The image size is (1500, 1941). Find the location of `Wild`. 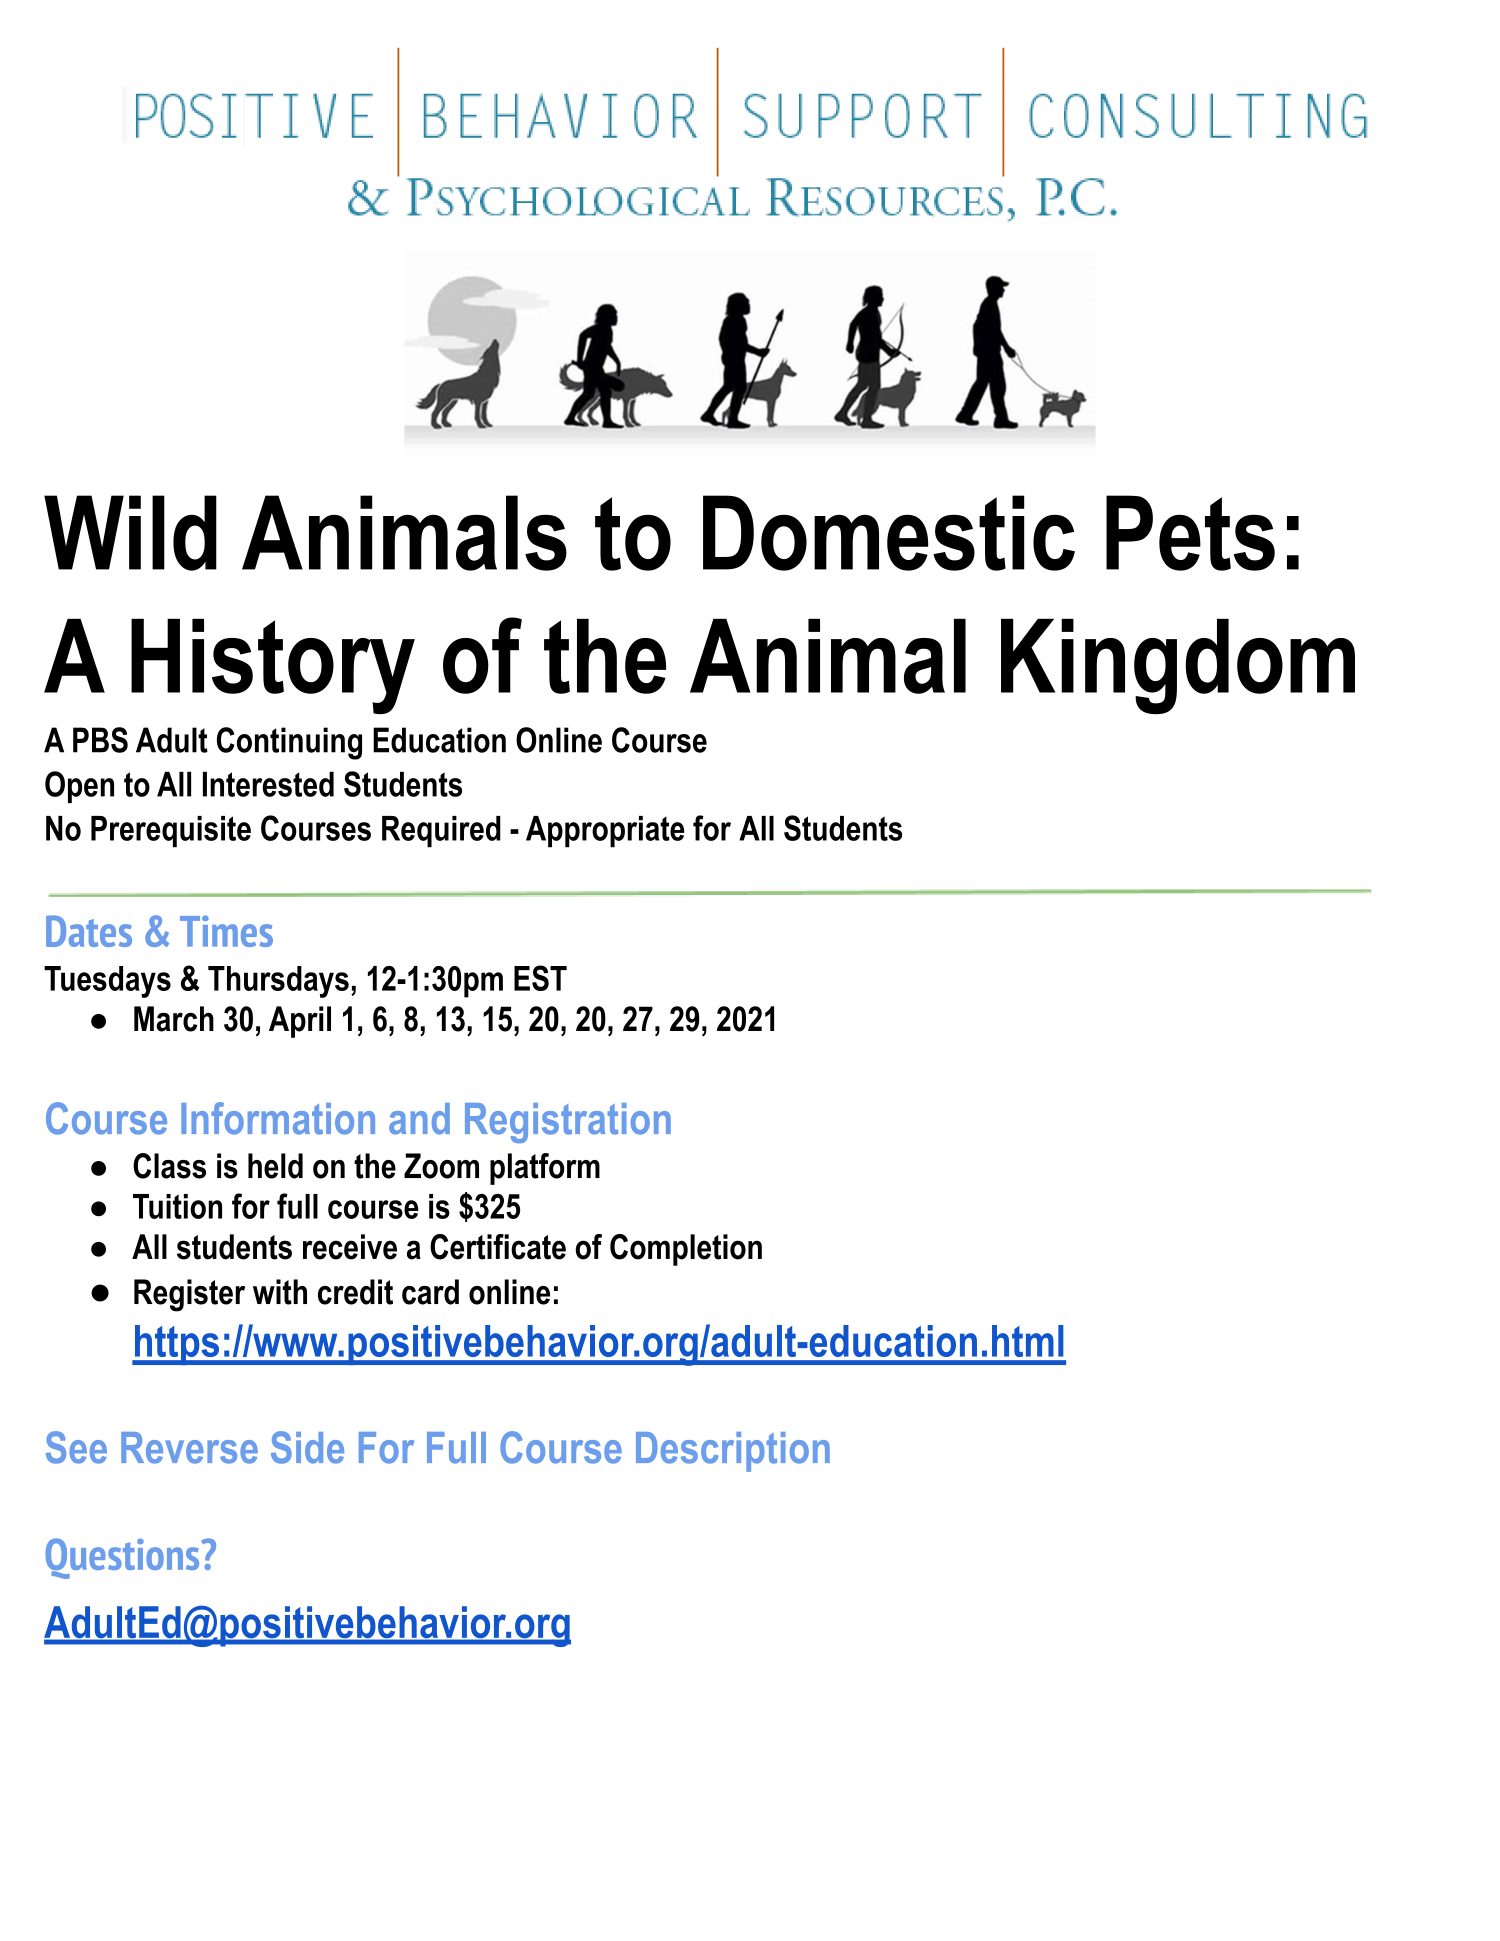

Wild is located at coordinates (130, 533).
